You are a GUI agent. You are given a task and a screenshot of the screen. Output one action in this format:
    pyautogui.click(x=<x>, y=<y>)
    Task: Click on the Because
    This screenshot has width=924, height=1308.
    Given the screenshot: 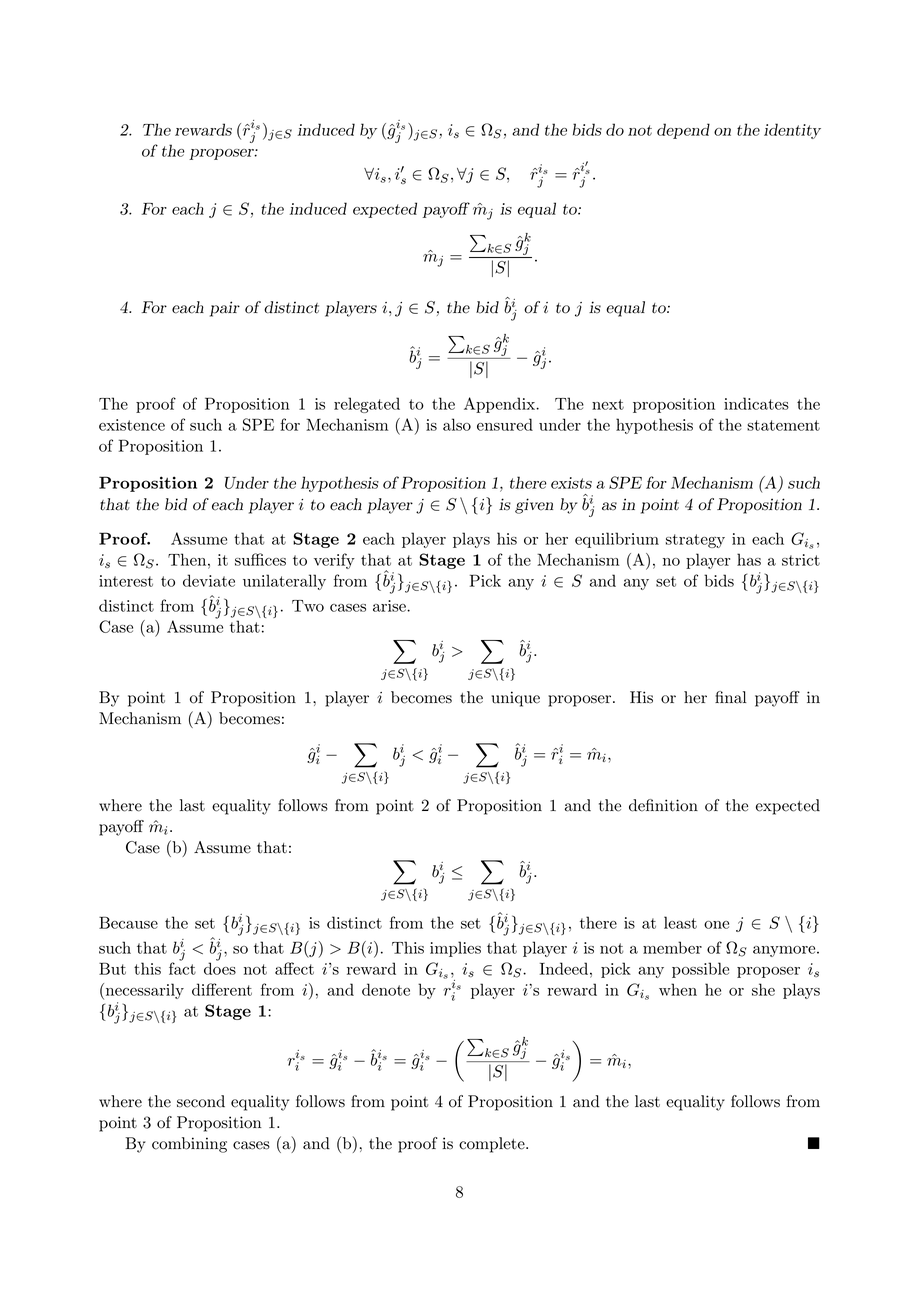 What is the action you would take?
    pyautogui.click(x=128, y=922)
